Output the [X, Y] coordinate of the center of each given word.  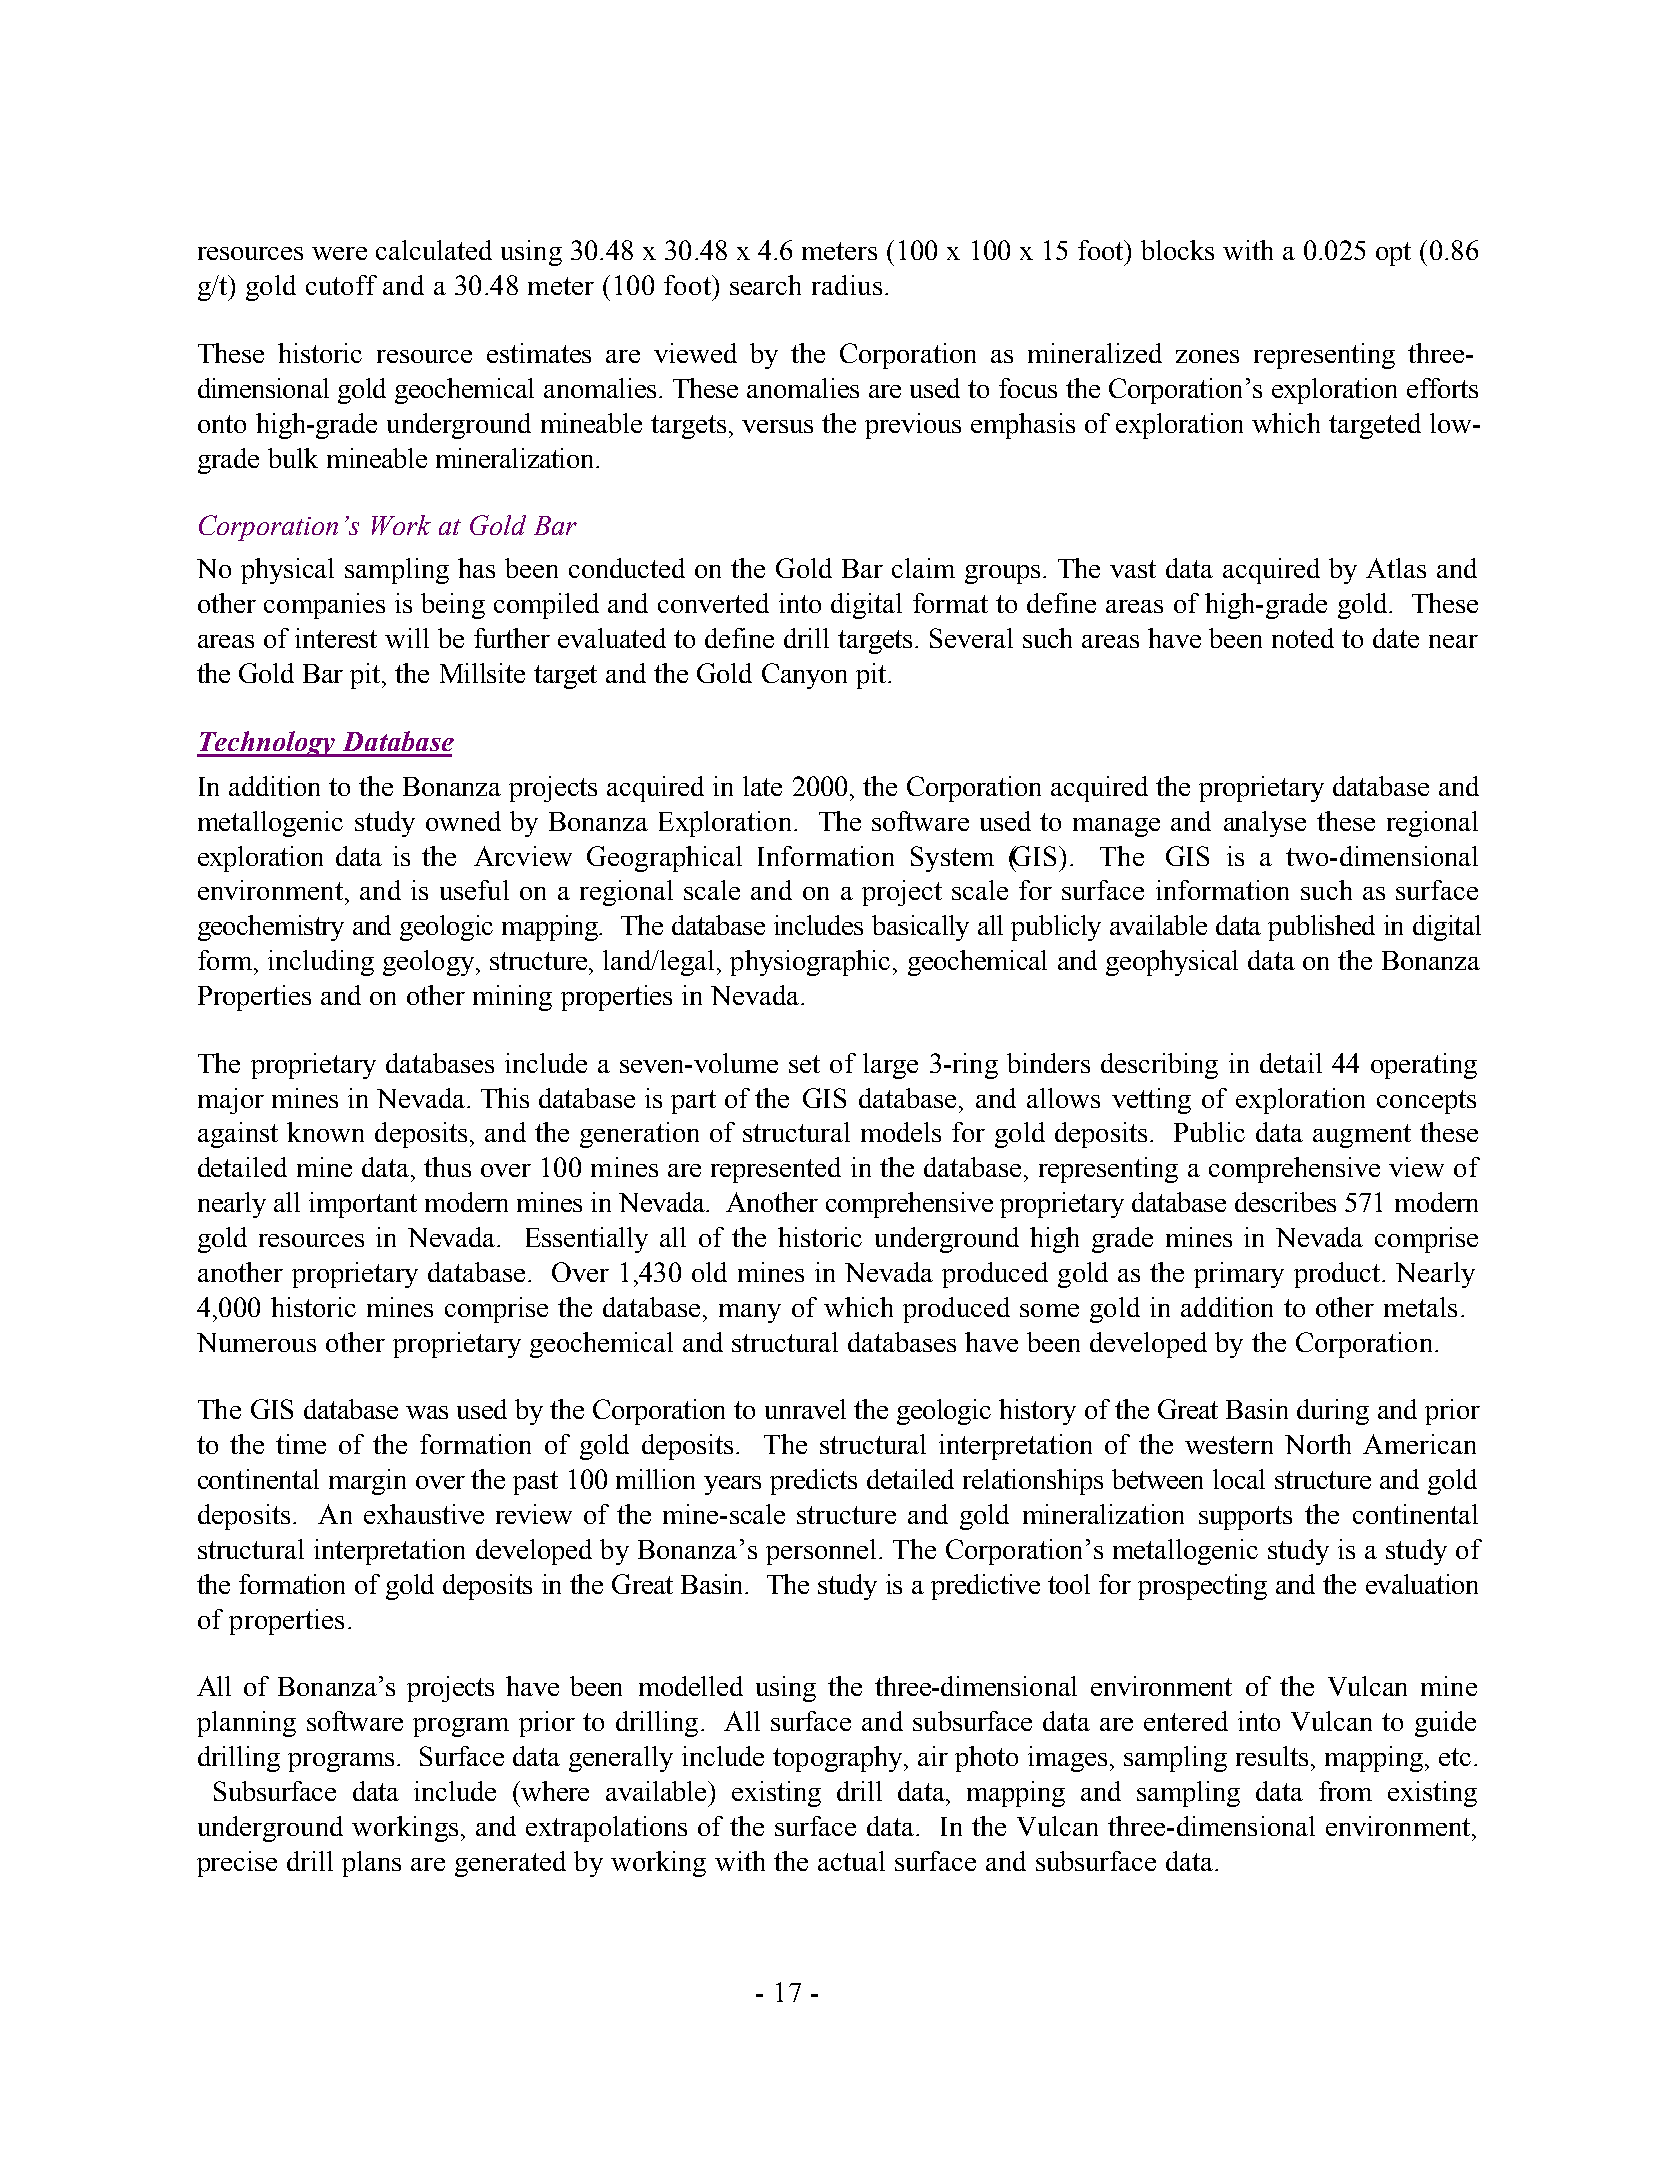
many [750, 1313]
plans [371, 1864]
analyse [1265, 824]
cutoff [341, 285]
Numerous [256, 1342]
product [1339, 1275]
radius [847, 285]
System [952, 859]
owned [463, 821]
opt [1393, 254]
